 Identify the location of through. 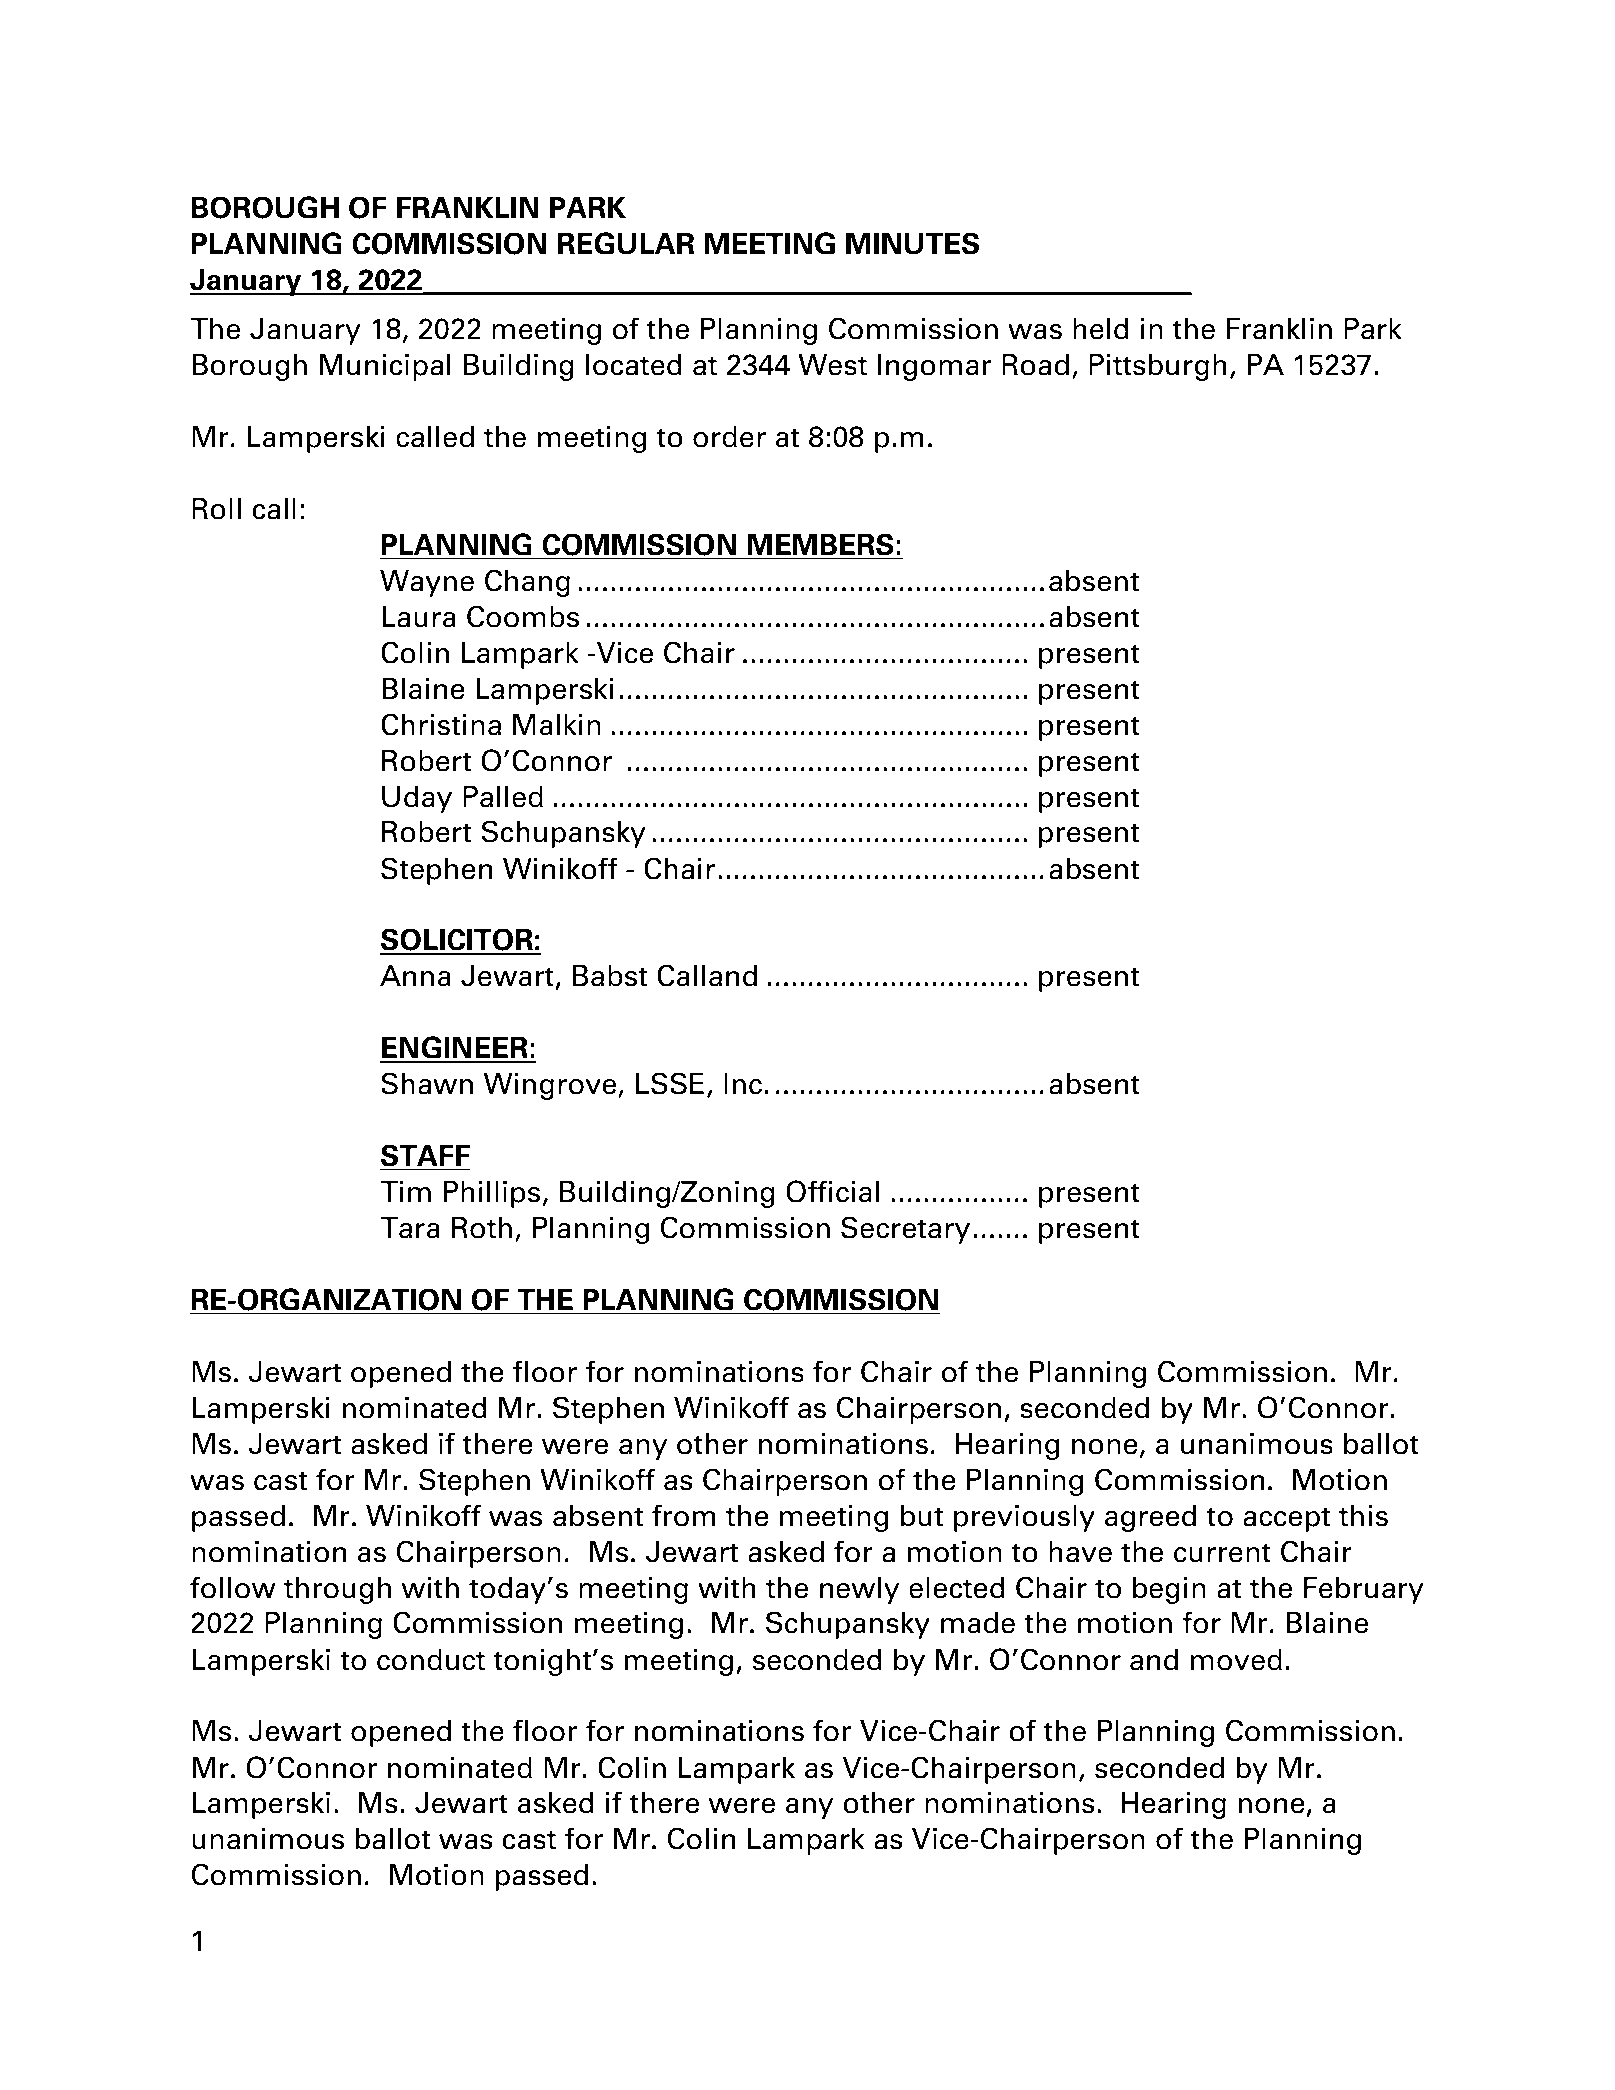
(337, 1590).
